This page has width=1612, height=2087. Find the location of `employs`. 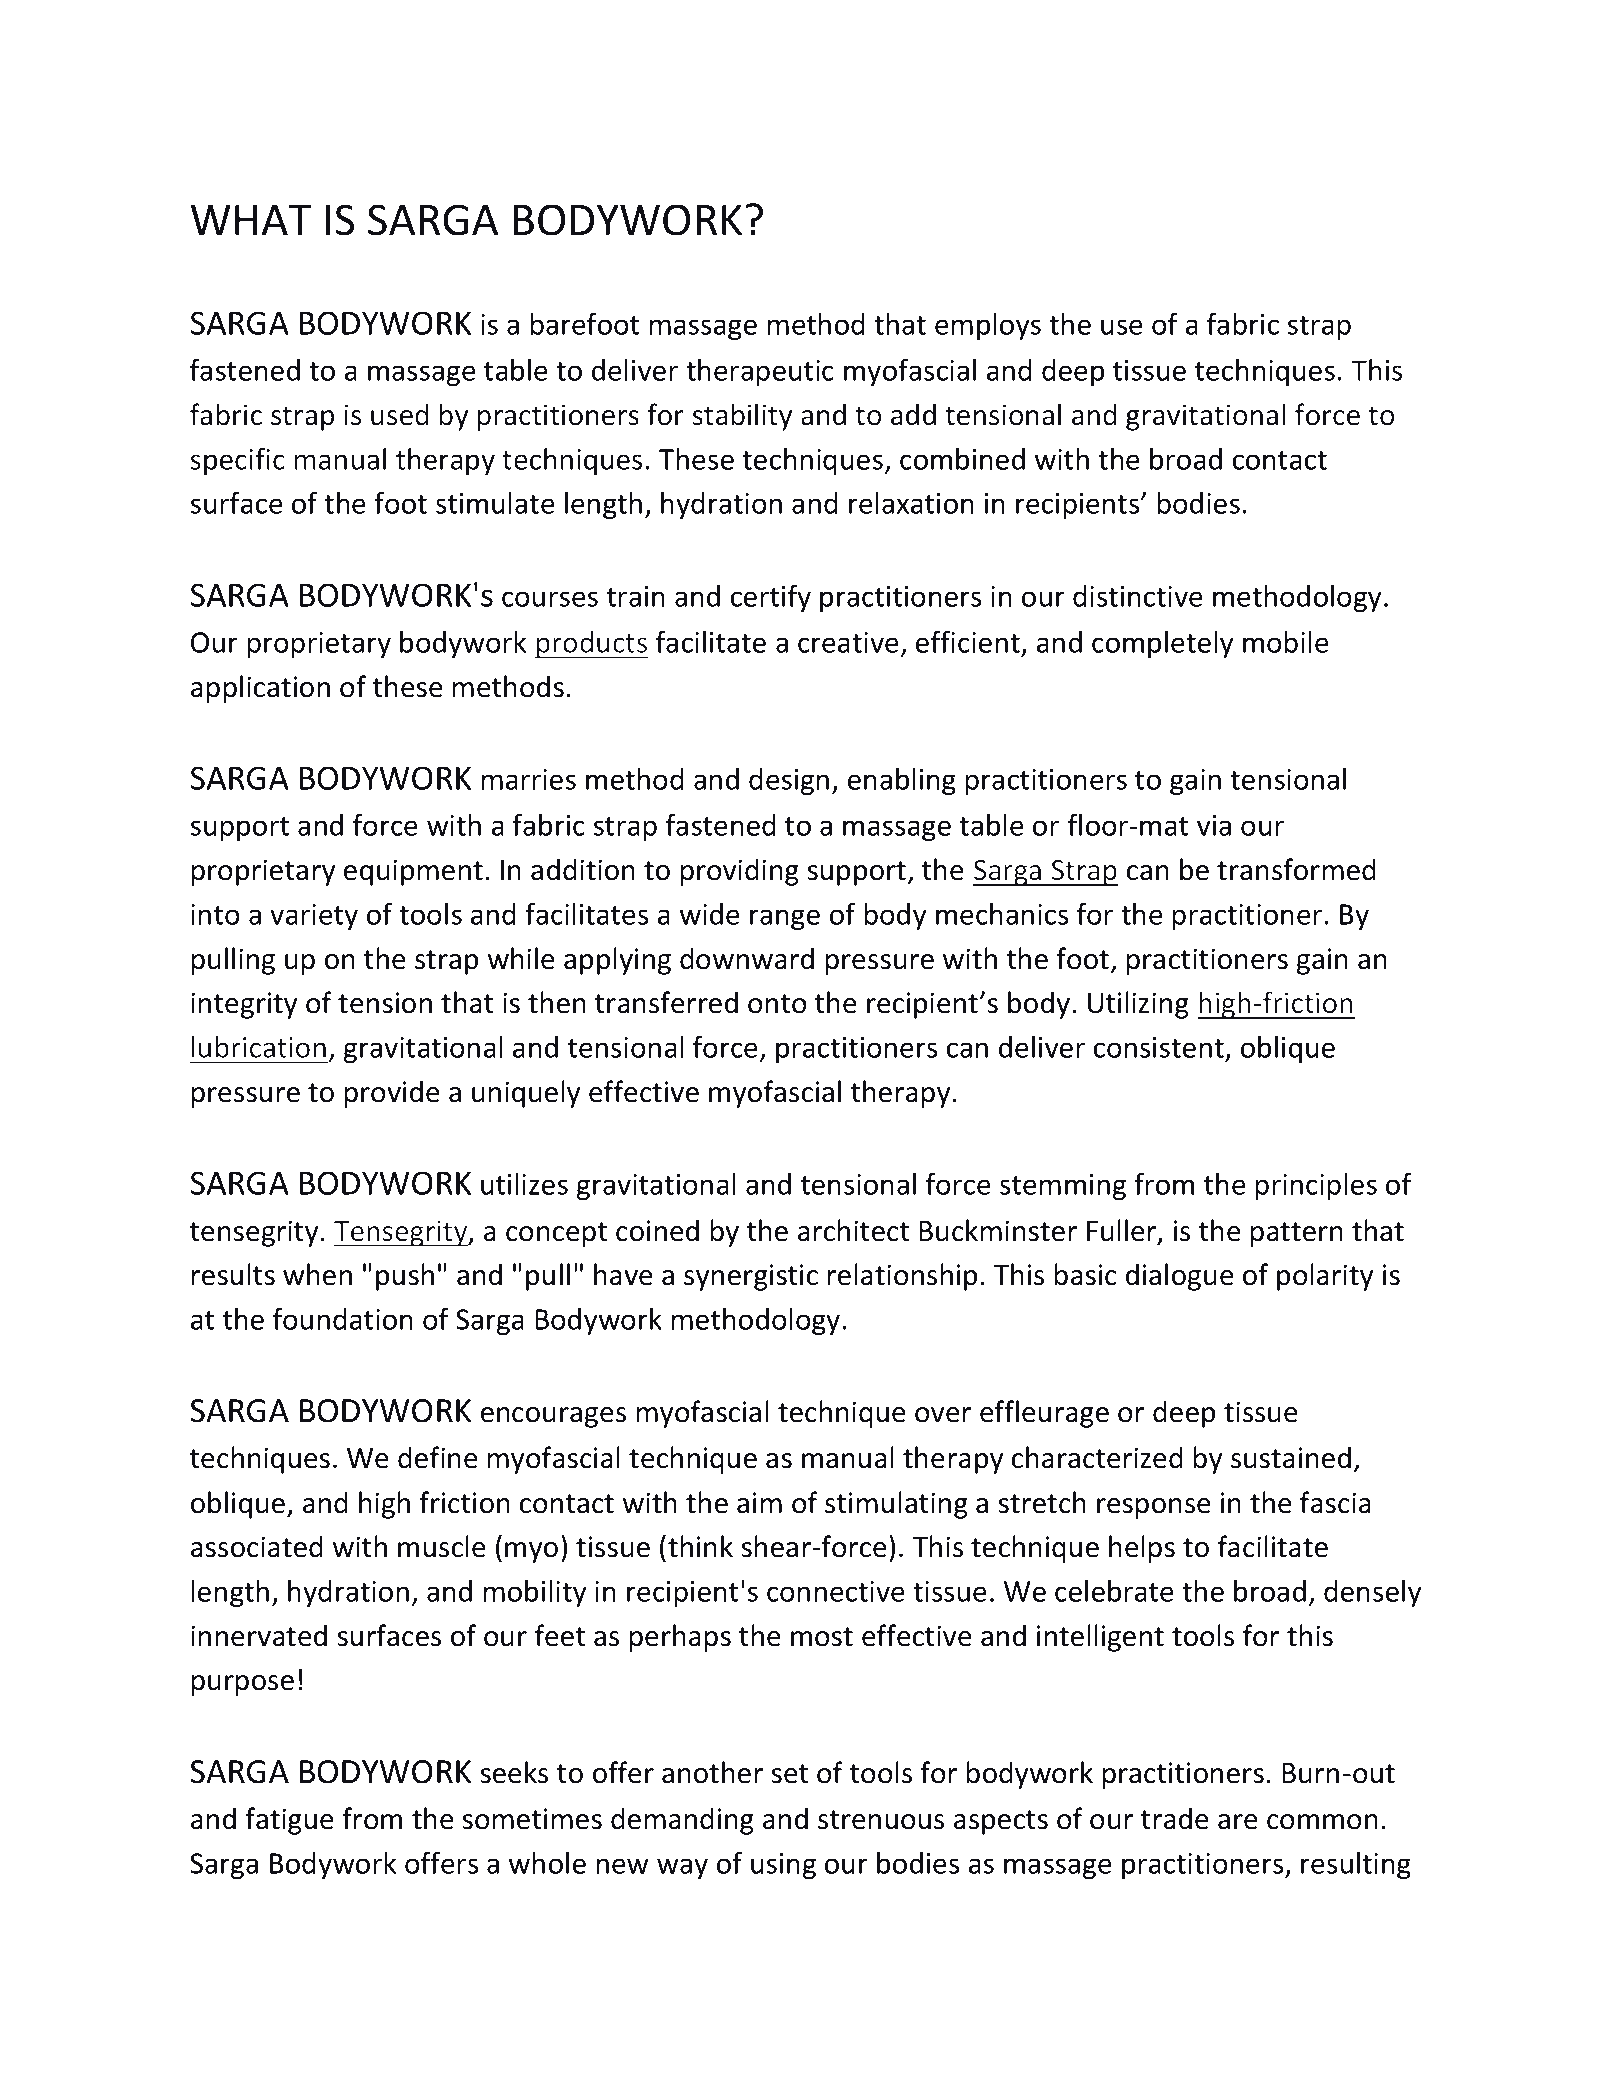

employs is located at coordinates (988, 326).
